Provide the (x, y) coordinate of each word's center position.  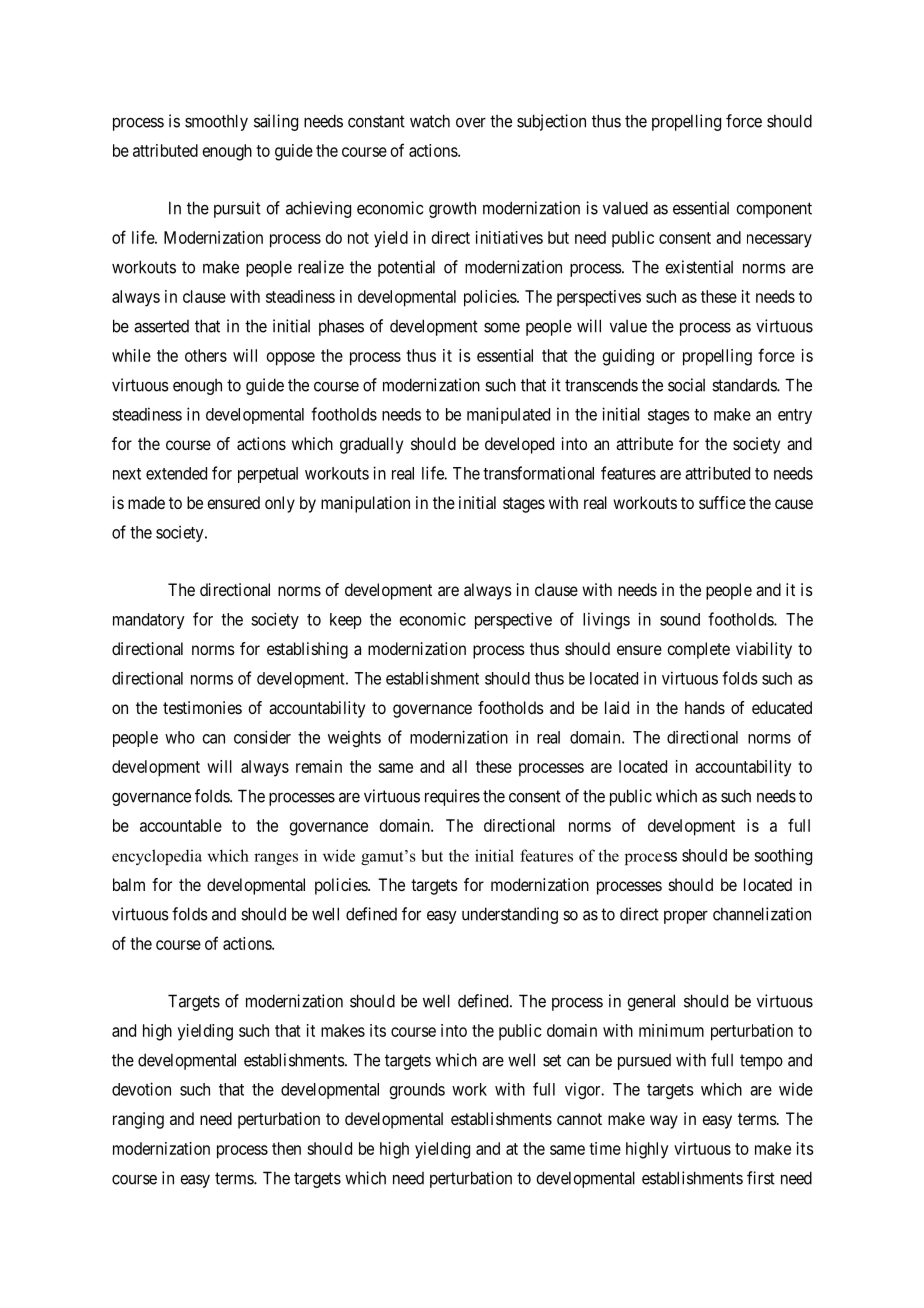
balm (129, 884)
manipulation (365, 504)
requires (452, 797)
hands (705, 707)
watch (430, 121)
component (774, 210)
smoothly (216, 122)
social (686, 385)
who (180, 737)
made (146, 502)
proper (686, 917)
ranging (138, 1120)
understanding (510, 915)
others (206, 355)
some (502, 327)
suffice (722, 502)
